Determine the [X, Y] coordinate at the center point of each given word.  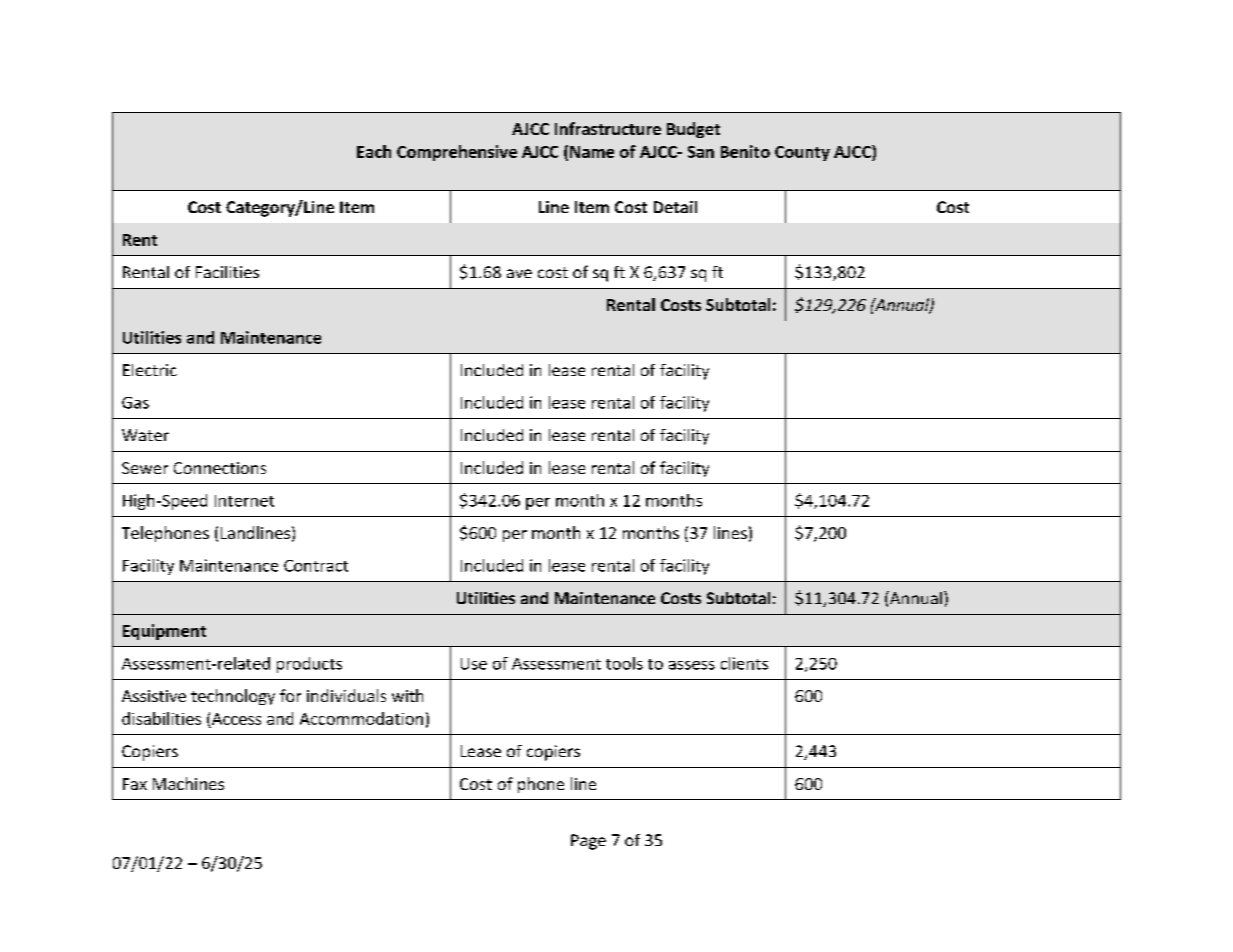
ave [519, 273]
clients [744, 663]
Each [374, 151]
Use [474, 664]
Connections [220, 468]
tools [624, 663]
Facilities [227, 272]
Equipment [164, 632]
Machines [188, 783]
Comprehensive [457, 153]
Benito [745, 151]
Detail [675, 207]
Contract [316, 566]
